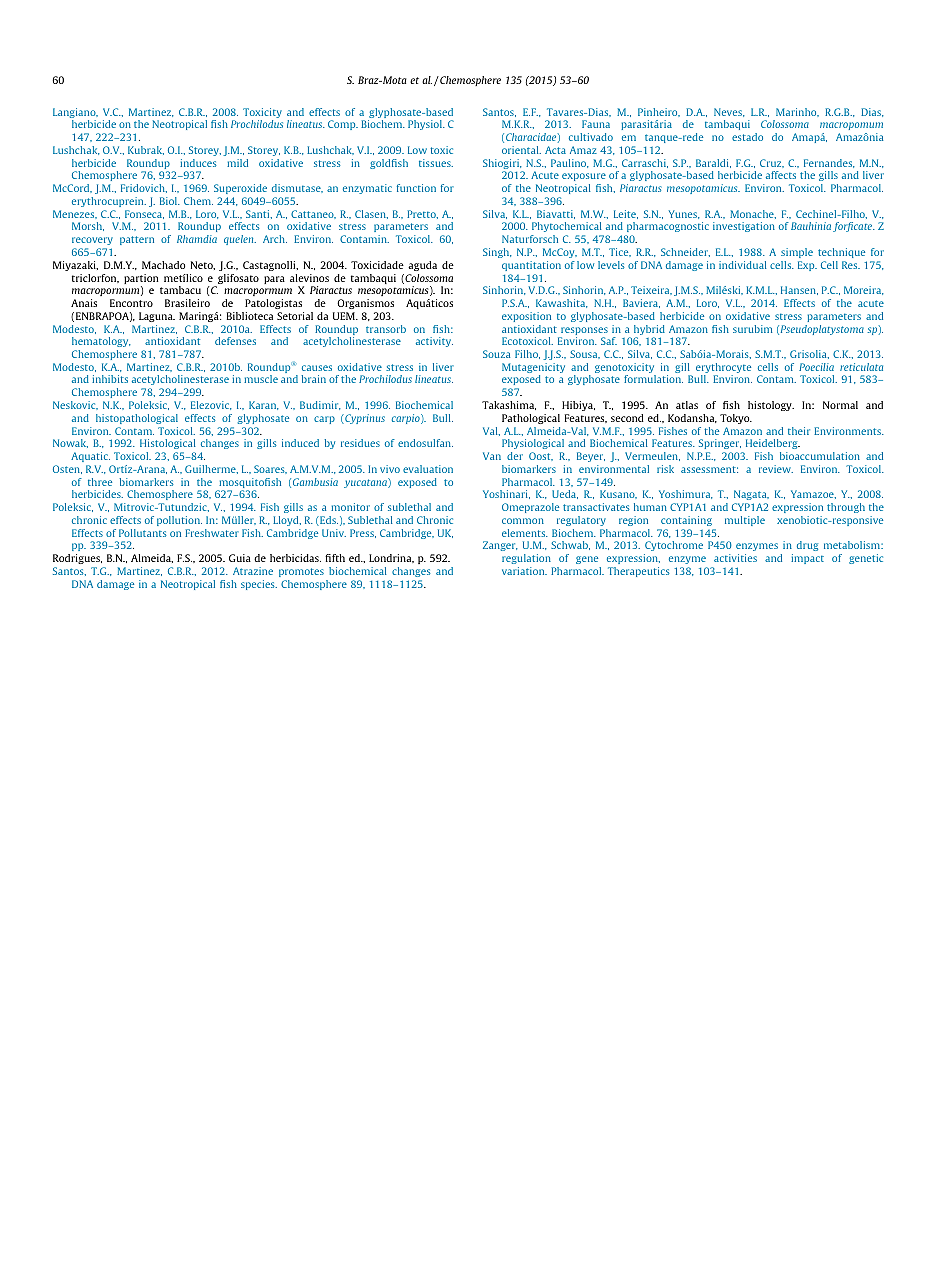 The height and width of the image is (1270, 952). I want to click on variation, so click(524, 571).
